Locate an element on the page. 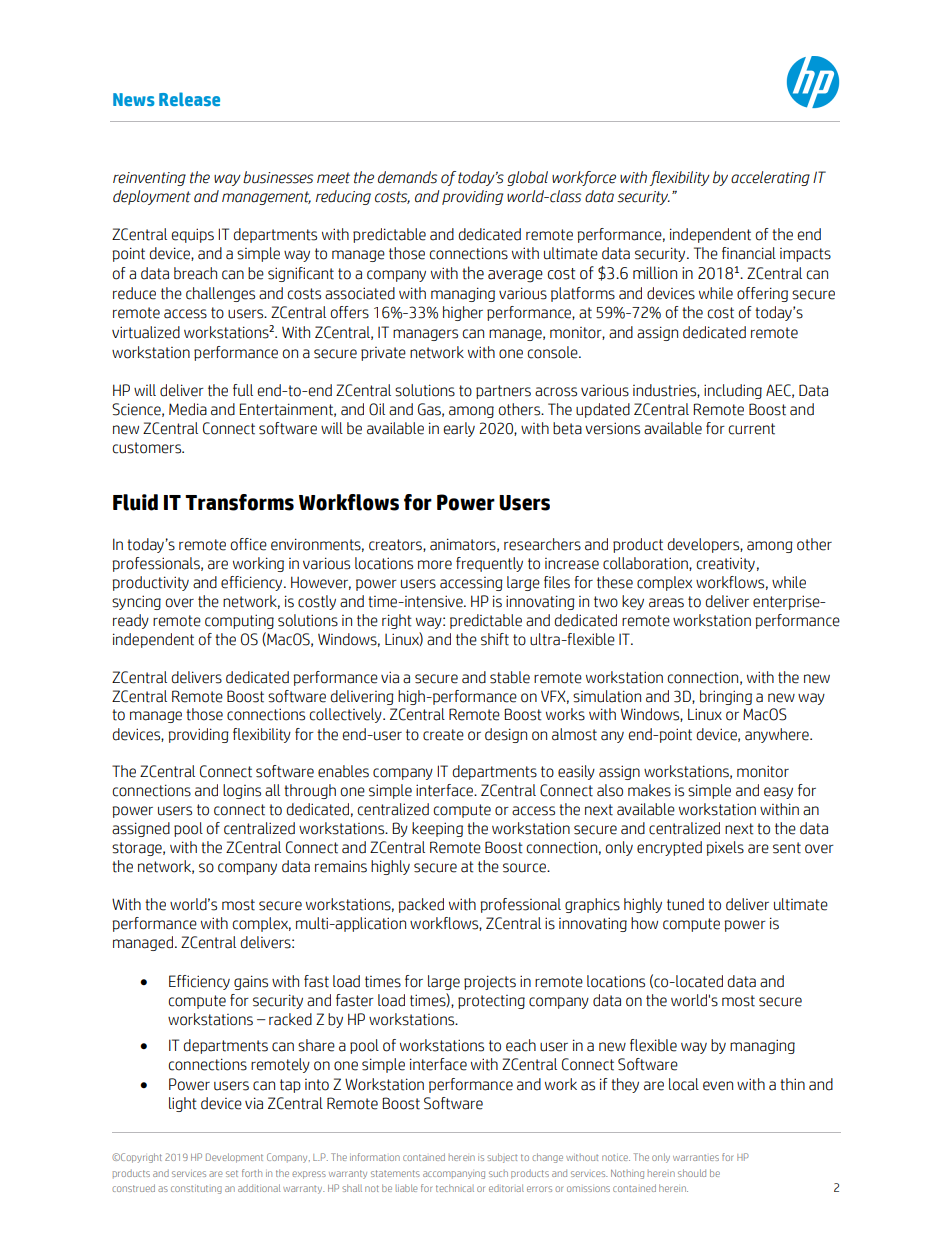 This page has width=952, height=1233. subject is located at coordinates (502, 1158).
